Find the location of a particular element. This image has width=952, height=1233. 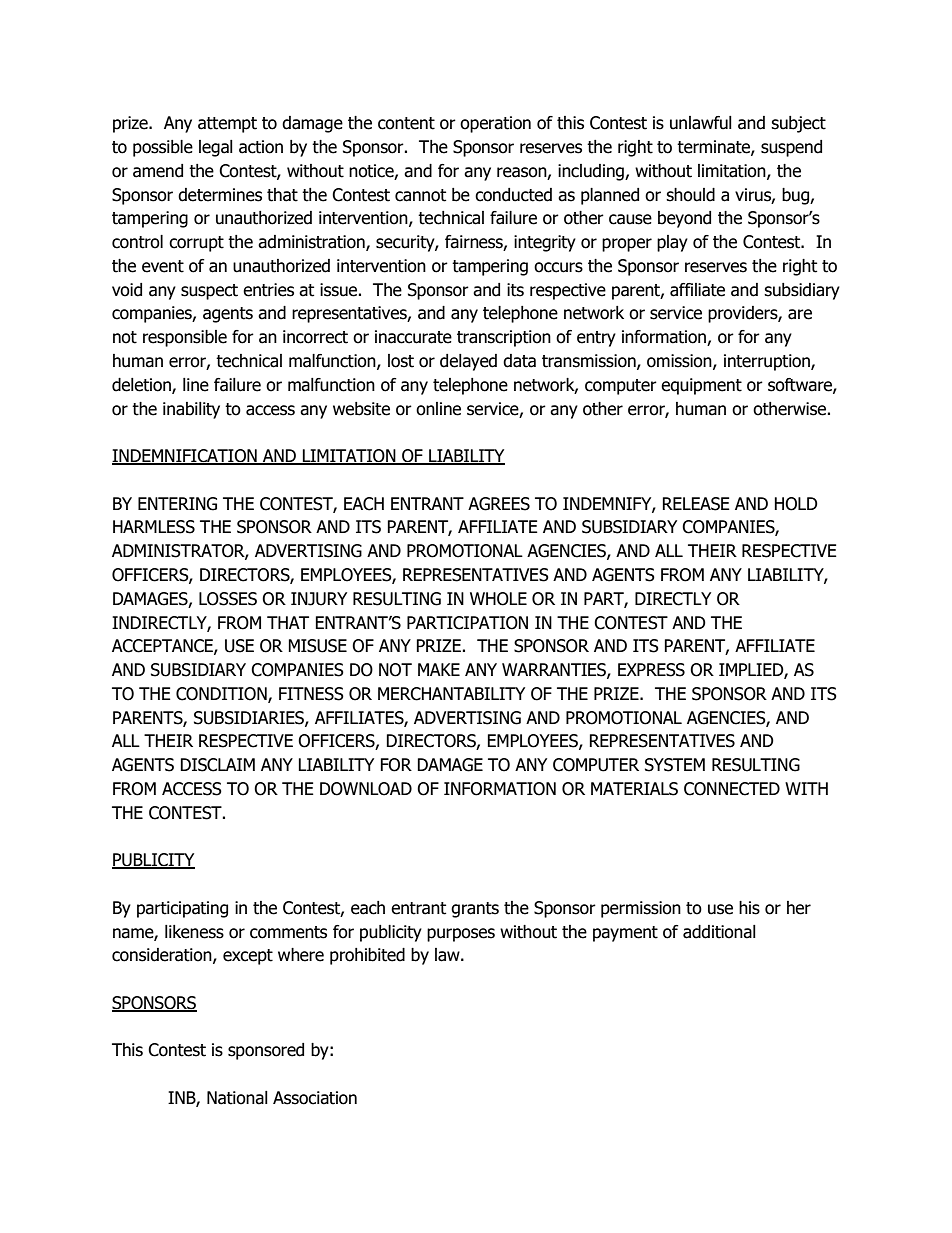

equipment is located at coordinates (701, 386).
